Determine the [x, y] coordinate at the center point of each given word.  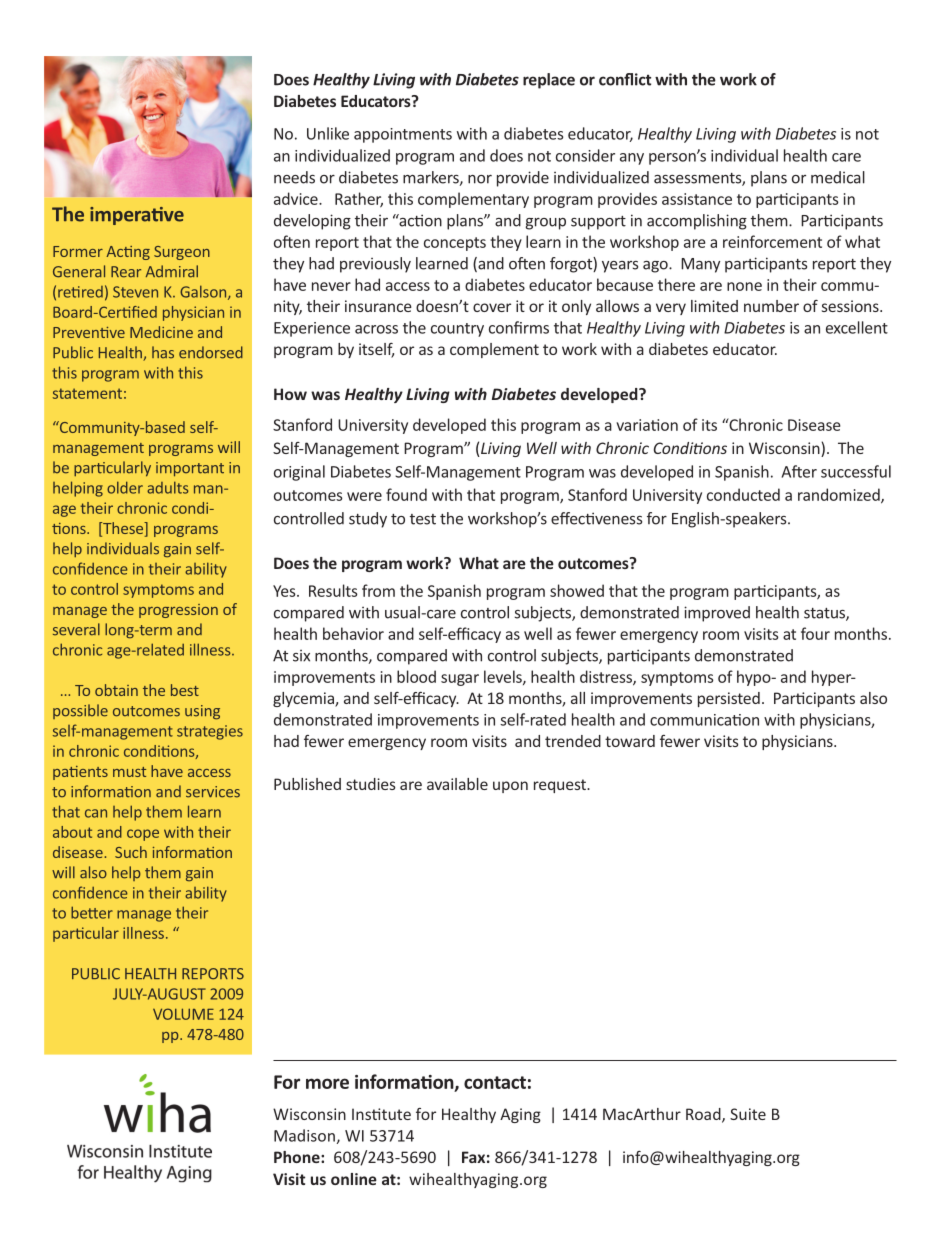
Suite [748, 1114]
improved [717, 614]
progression [178, 611]
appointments [403, 135]
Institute [381, 1114]
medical [838, 177]
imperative [137, 216]
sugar [460, 680]
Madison [304, 1135]
